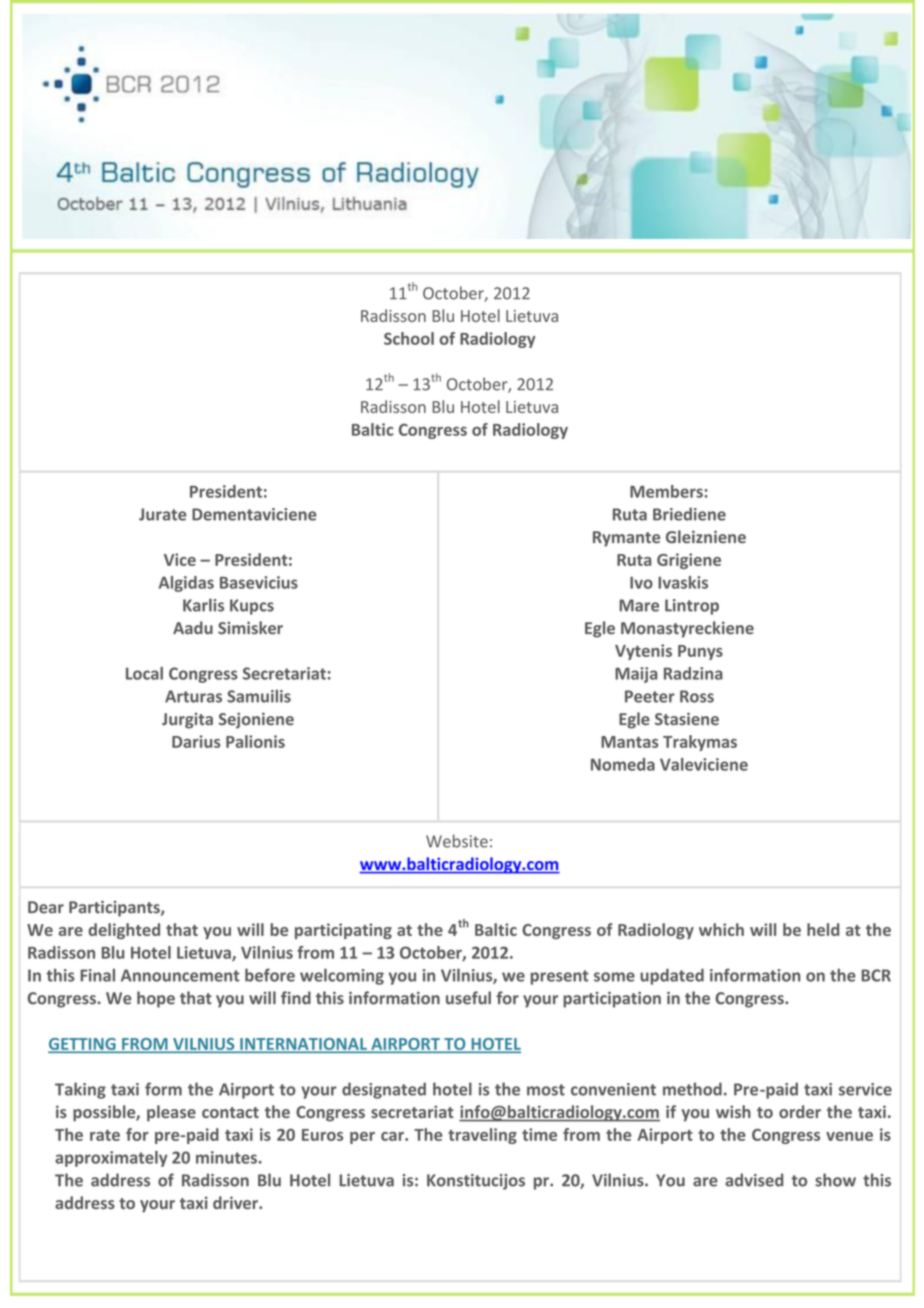 The height and width of the image is (1308, 924). What do you see at coordinates (641, 583) in the image?
I see `Ivo` at bounding box center [641, 583].
